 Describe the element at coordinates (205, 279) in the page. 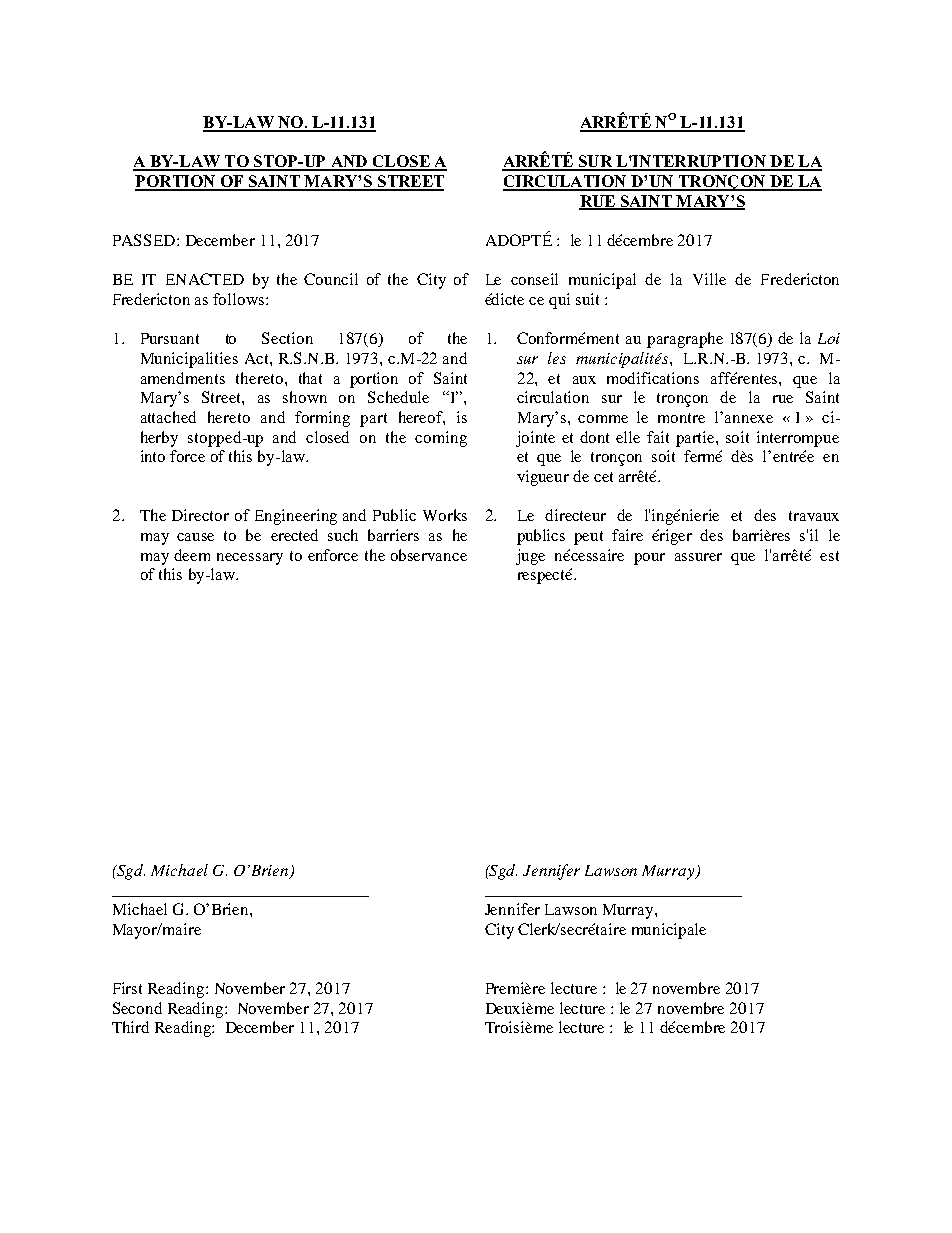

I see `ENACTED` at that location.
